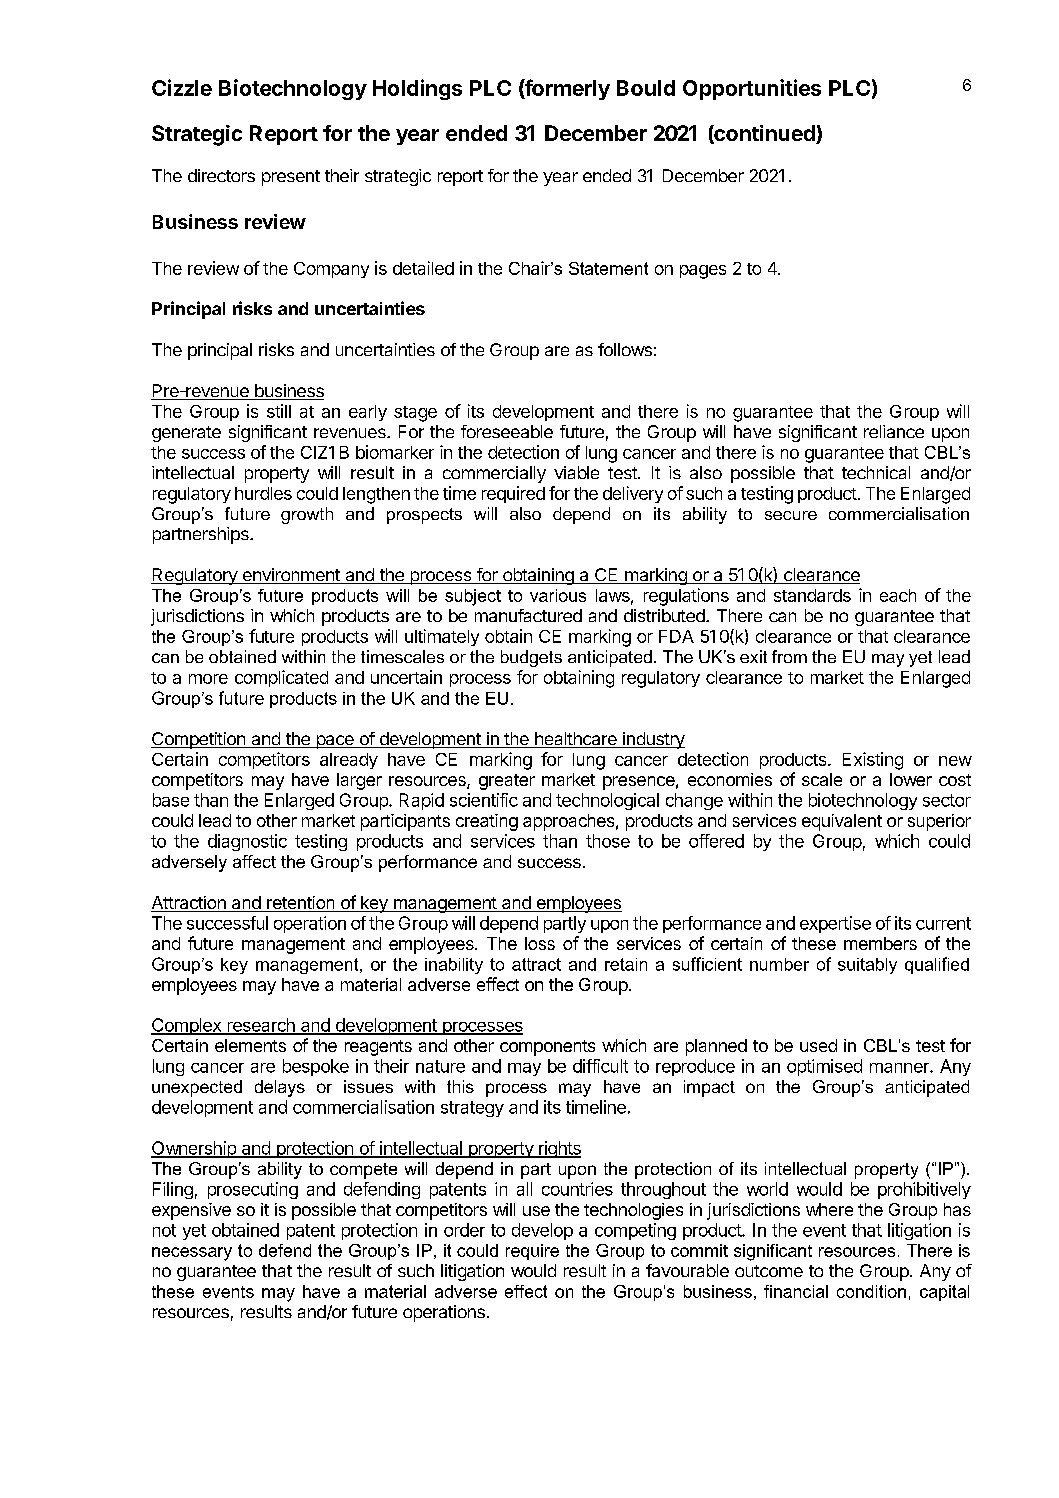 This screenshot has height=1498, width=1059. What do you see at coordinates (752, 89) in the screenshot?
I see `Opportunities` at bounding box center [752, 89].
